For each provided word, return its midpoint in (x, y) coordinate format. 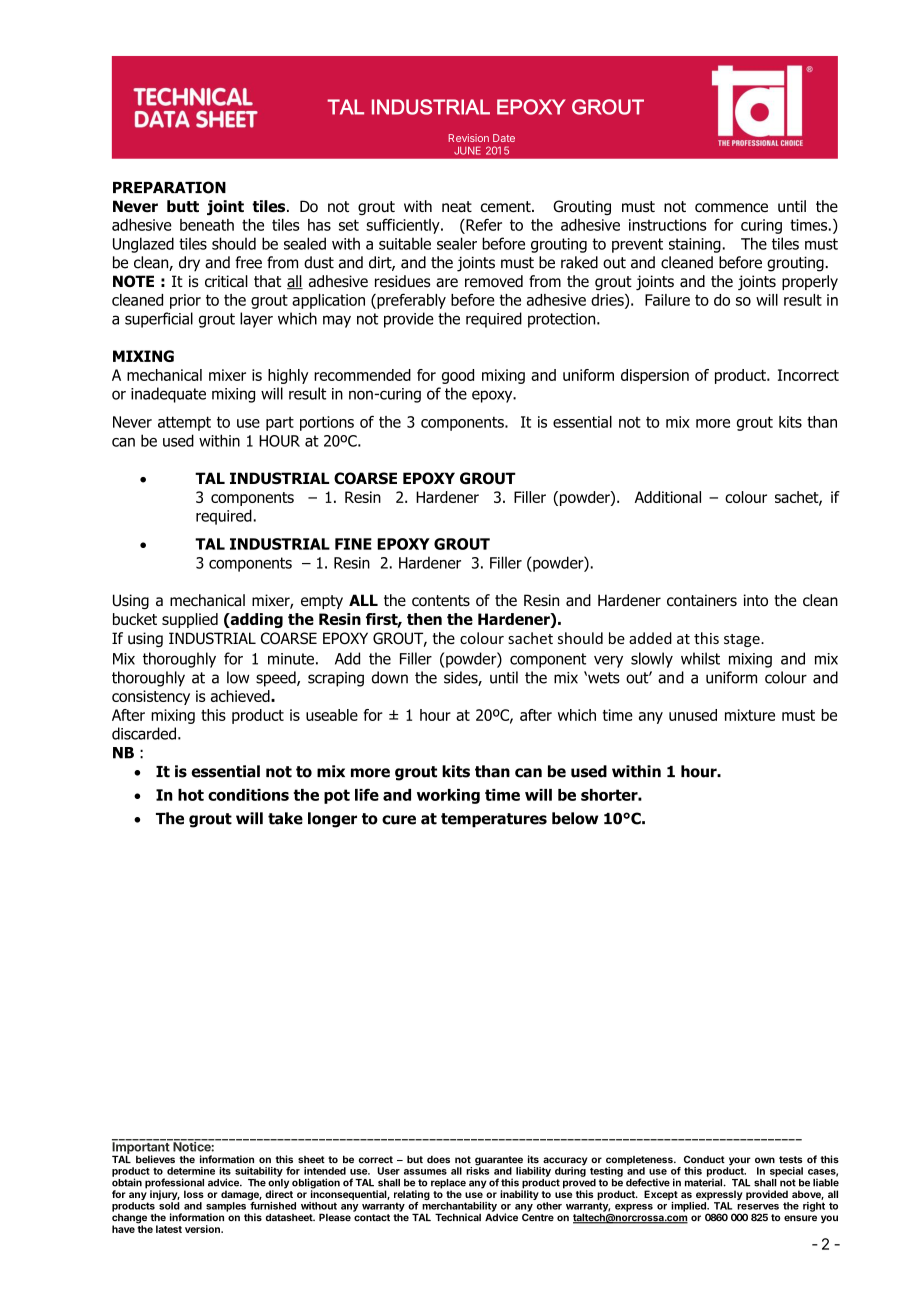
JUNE (467, 150)
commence (731, 208)
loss (194, 1194)
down (390, 677)
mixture (750, 715)
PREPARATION (169, 187)
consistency (151, 697)
